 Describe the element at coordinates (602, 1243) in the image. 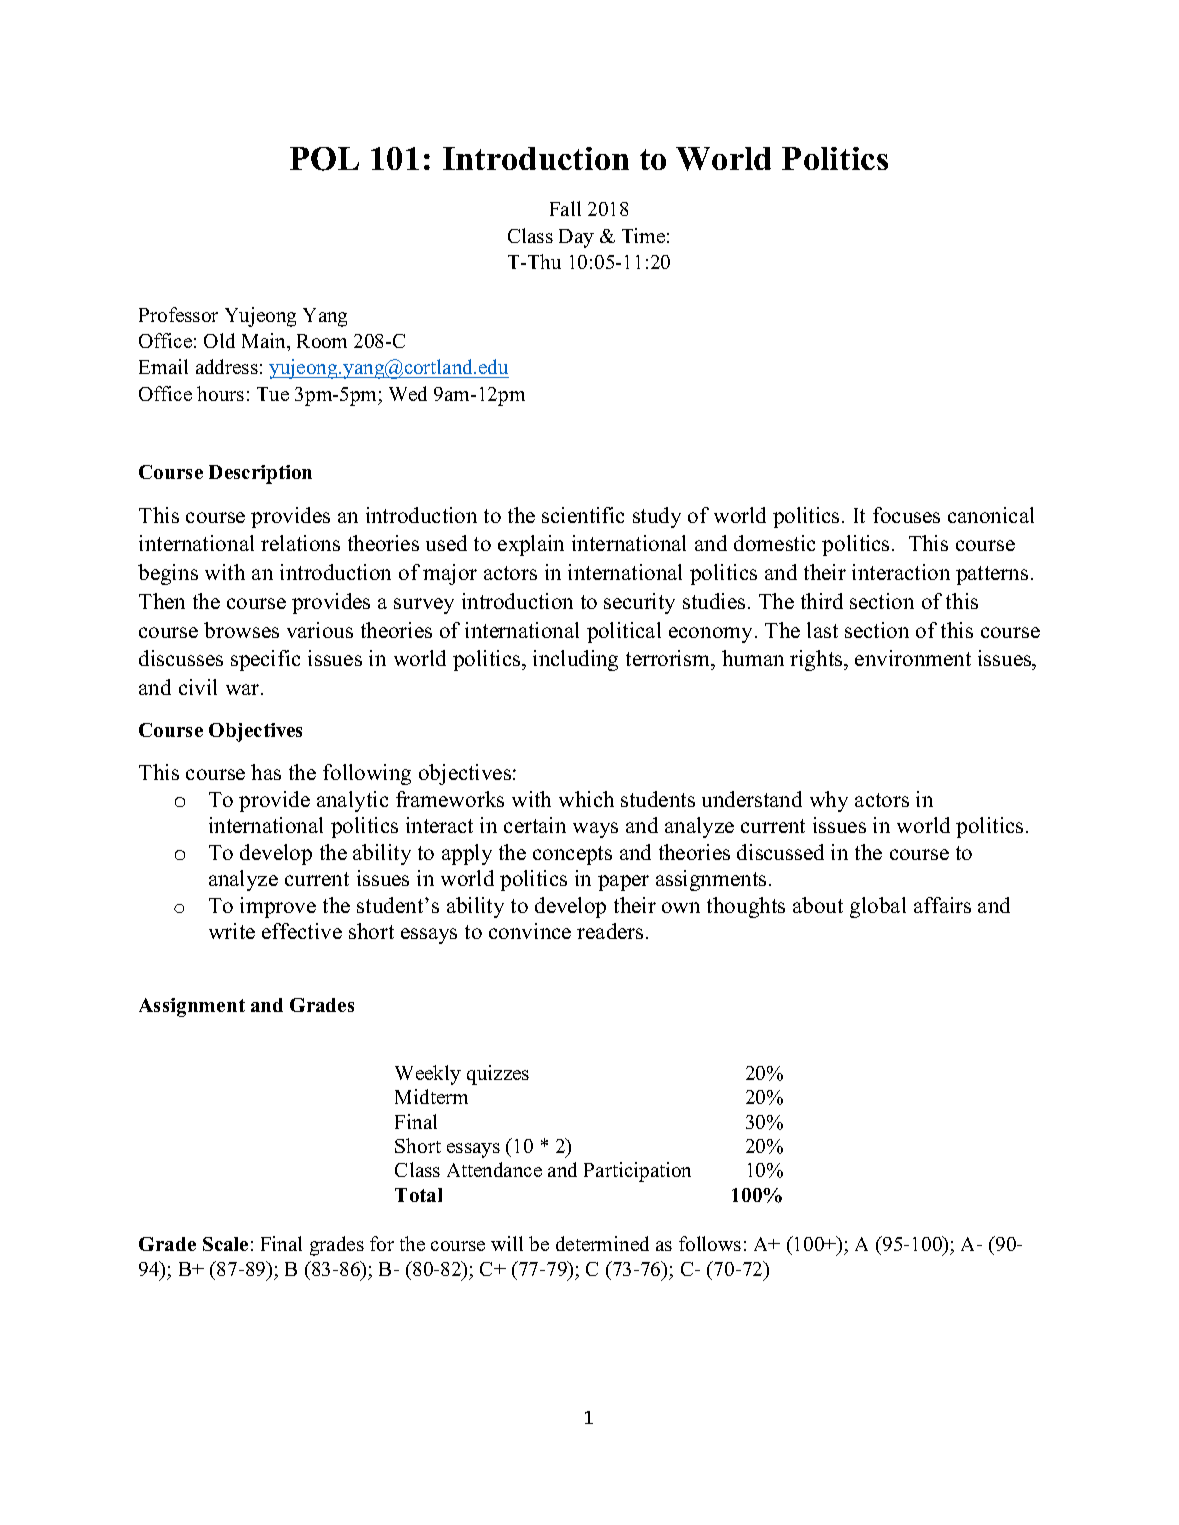

I see `determined` at that location.
